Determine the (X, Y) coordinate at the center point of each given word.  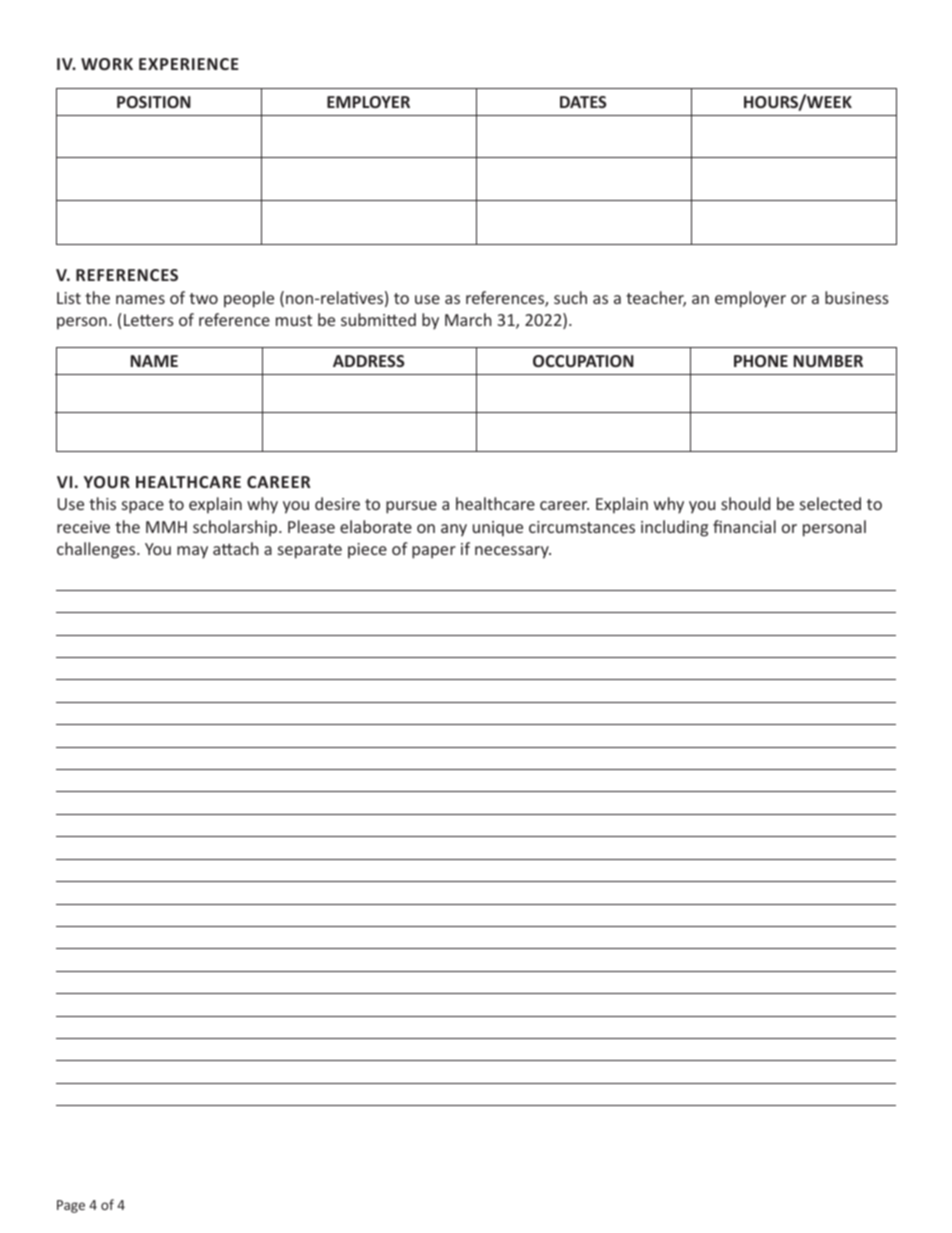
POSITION (154, 102)
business (857, 297)
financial (744, 526)
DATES (583, 102)
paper (434, 552)
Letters (149, 320)
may (192, 552)
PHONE (761, 361)
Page (71, 1206)
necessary (513, 552)
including (674, 528)
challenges (97, 550)
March (468, 319)
